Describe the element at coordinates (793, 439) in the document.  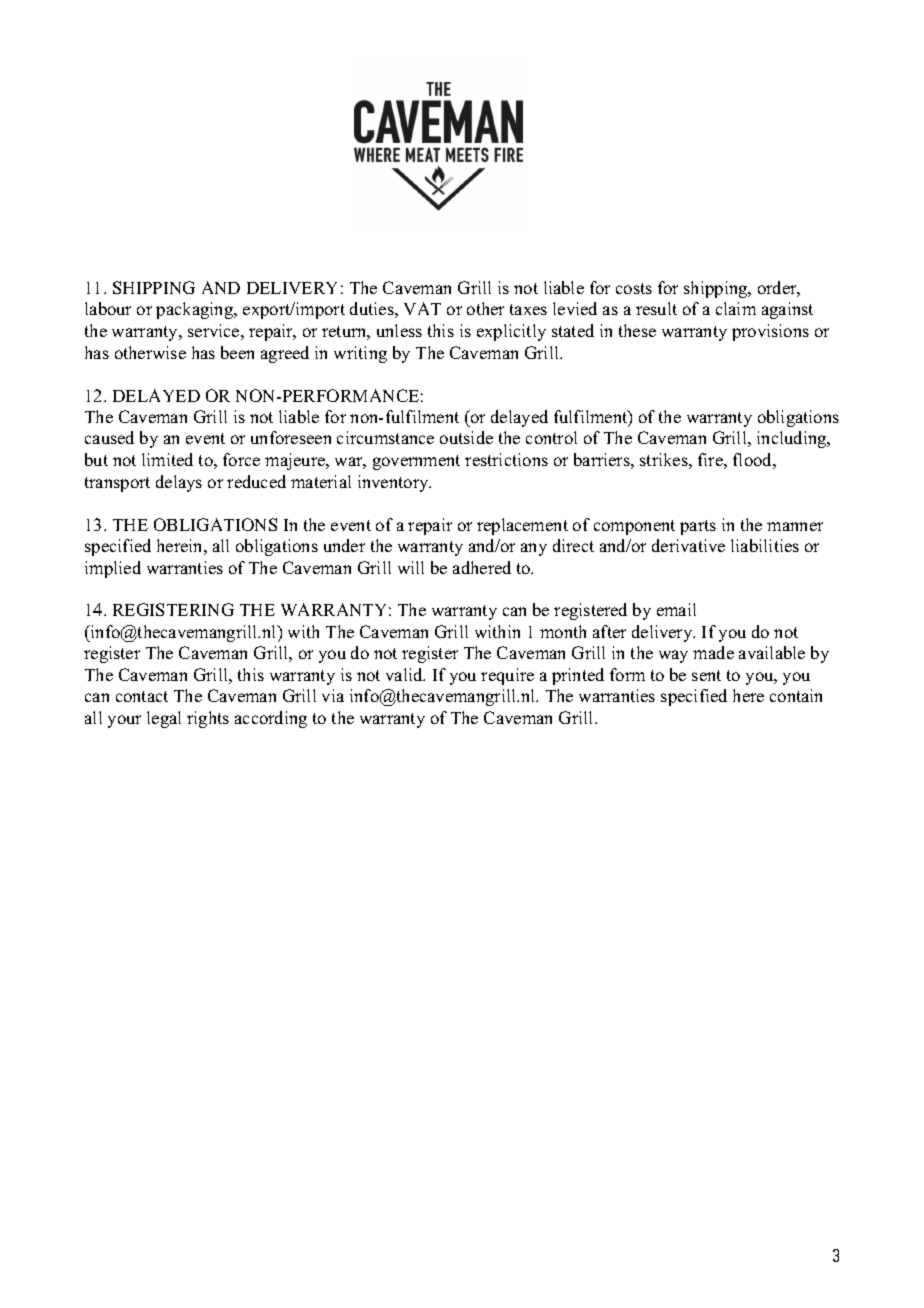
I see `including` at that location.
